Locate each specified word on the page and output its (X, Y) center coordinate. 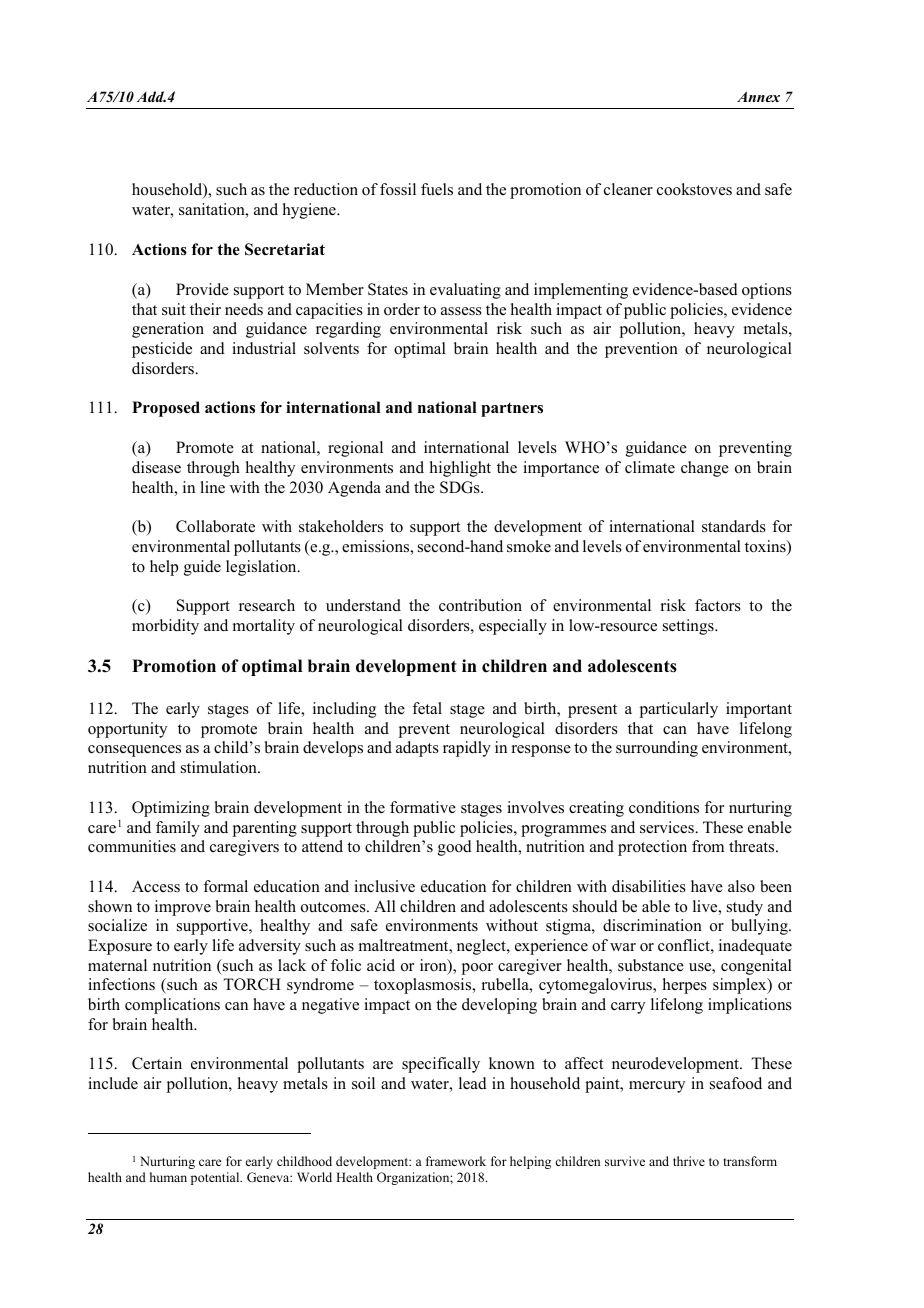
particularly (679, 710)
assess (461, 311)
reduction (326, 189)
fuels (437, 189)
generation (168, 330)
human (168, 1177)
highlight (460, 469)
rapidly (467, 749)
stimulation (220, 767)
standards (734, 526)
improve (183, 908)
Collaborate (215, 526)
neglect (482, 947)
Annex (758, 96)
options (767, 291)
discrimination (652, 925)
